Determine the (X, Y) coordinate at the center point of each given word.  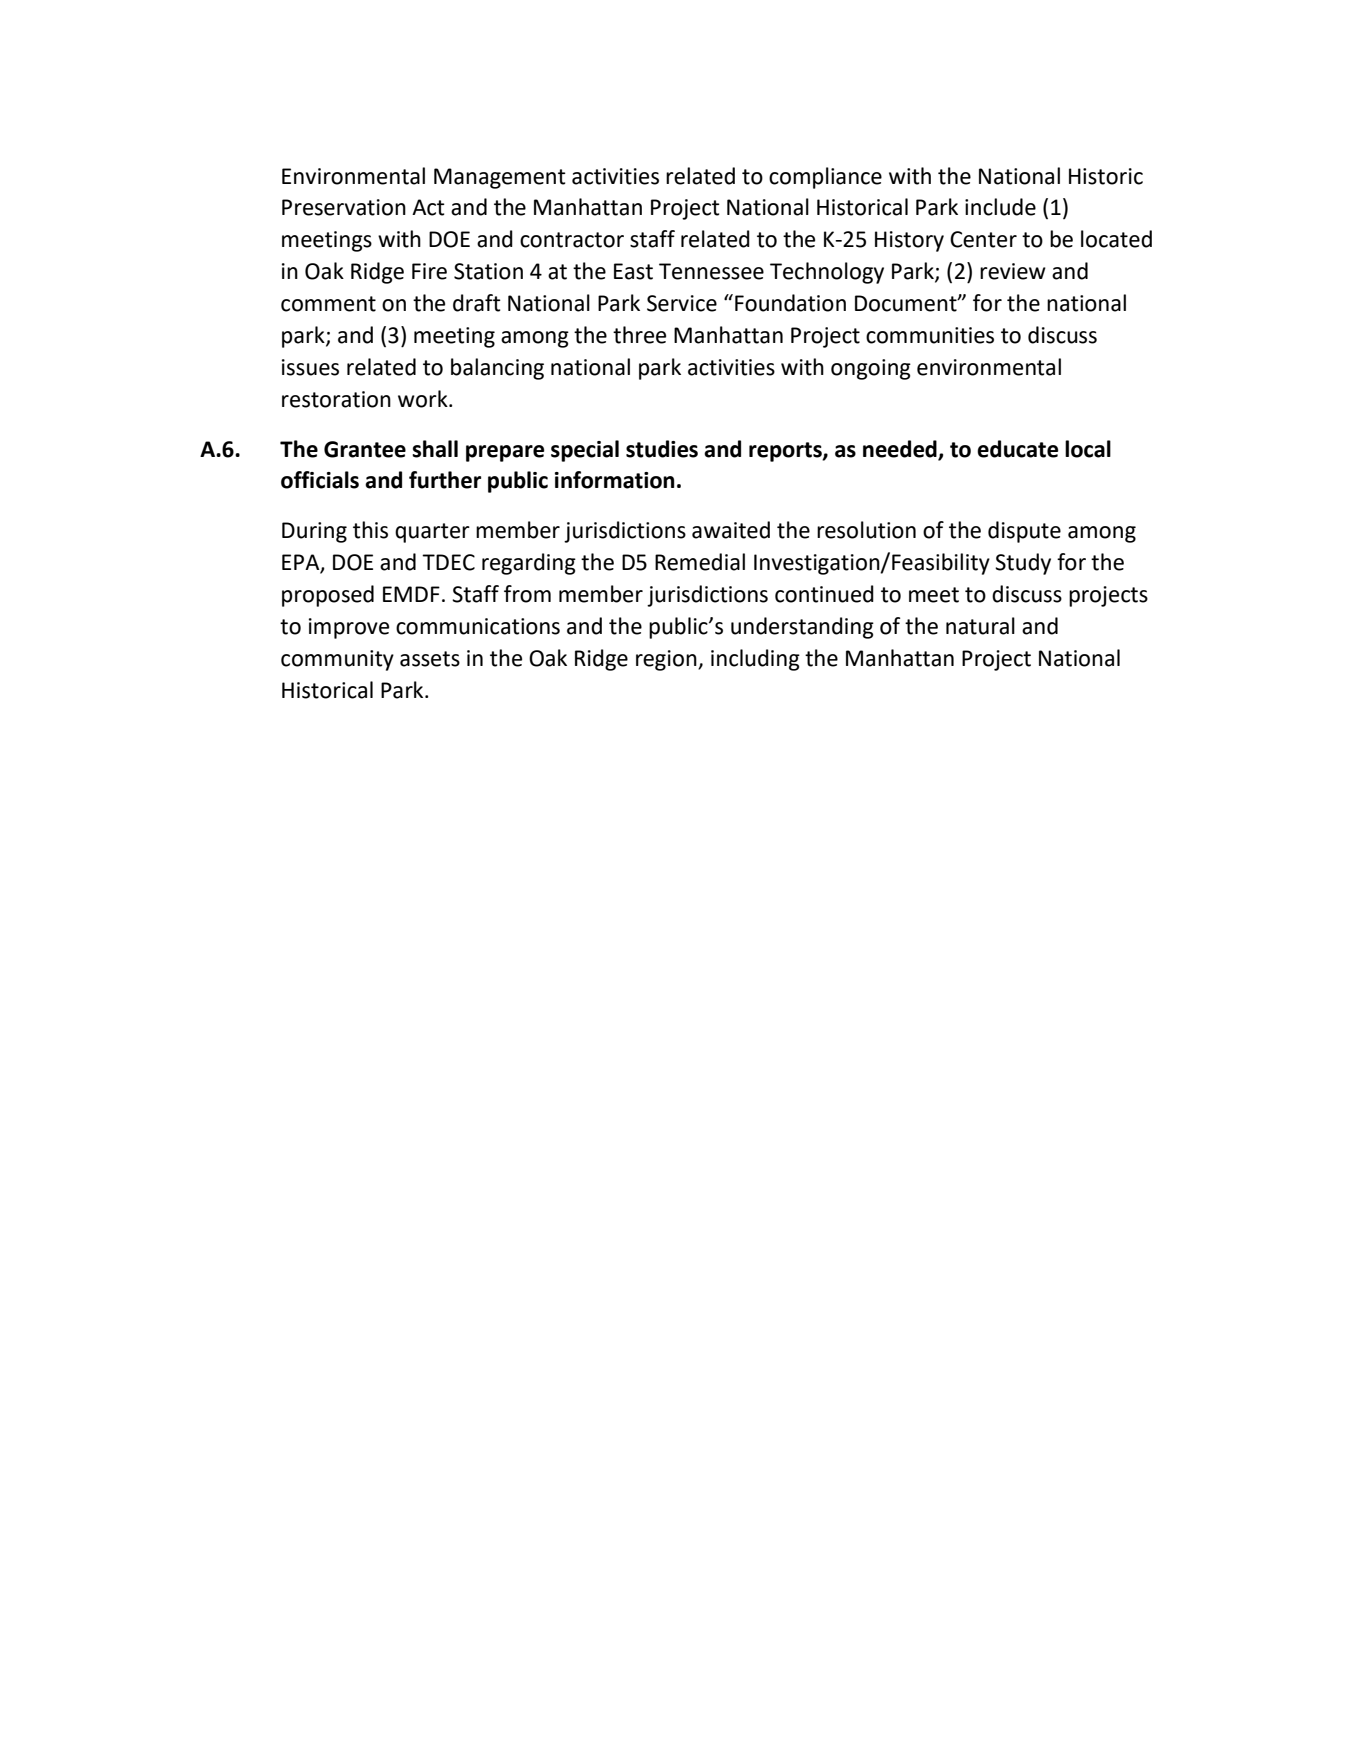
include (1000, 207)
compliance (825, 178)
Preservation (344, 207)
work (424, 399)
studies (662, 449)
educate (1017, 449)
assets (430, 659)
